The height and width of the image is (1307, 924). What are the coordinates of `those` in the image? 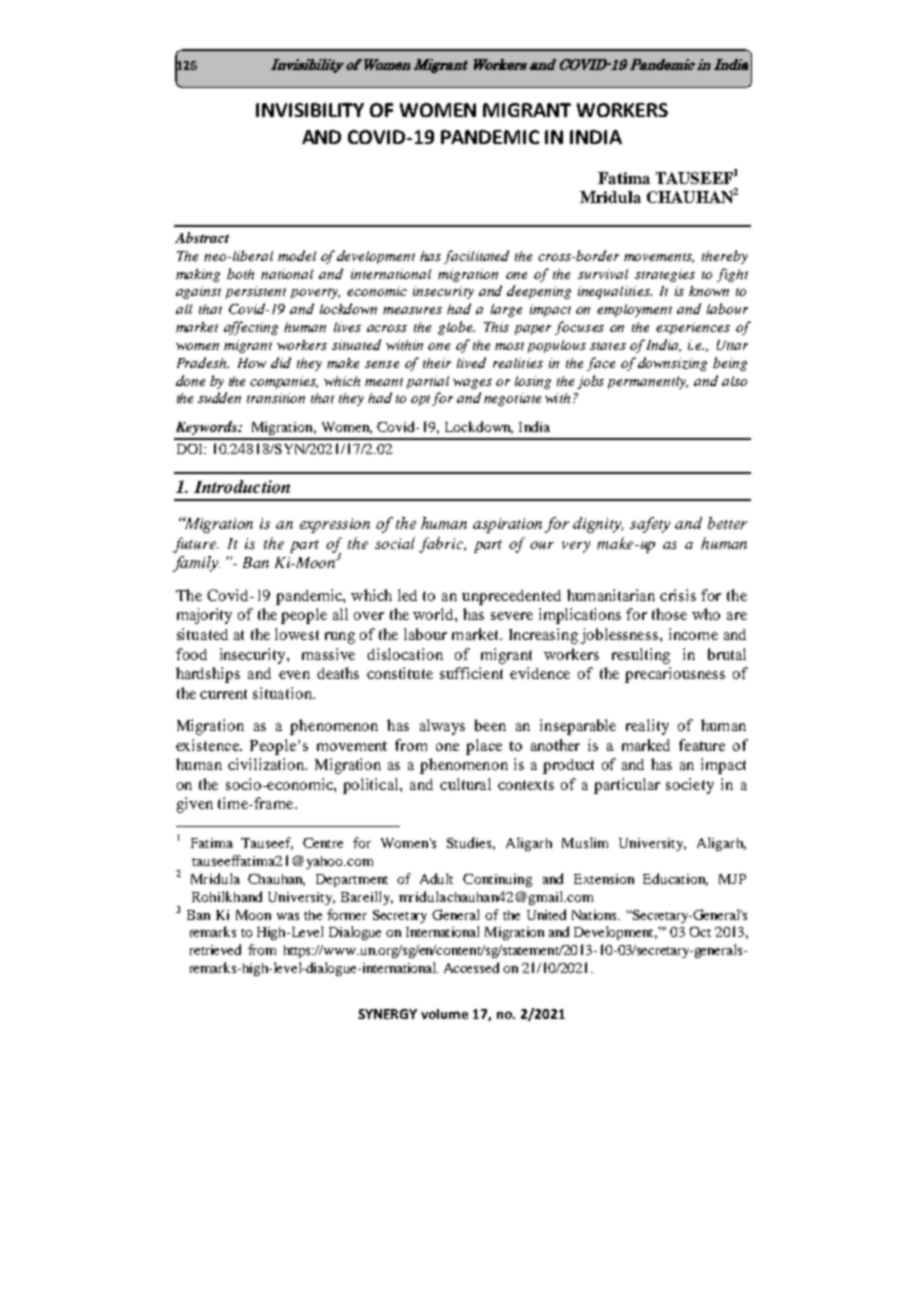 It's located at (669, 614).
